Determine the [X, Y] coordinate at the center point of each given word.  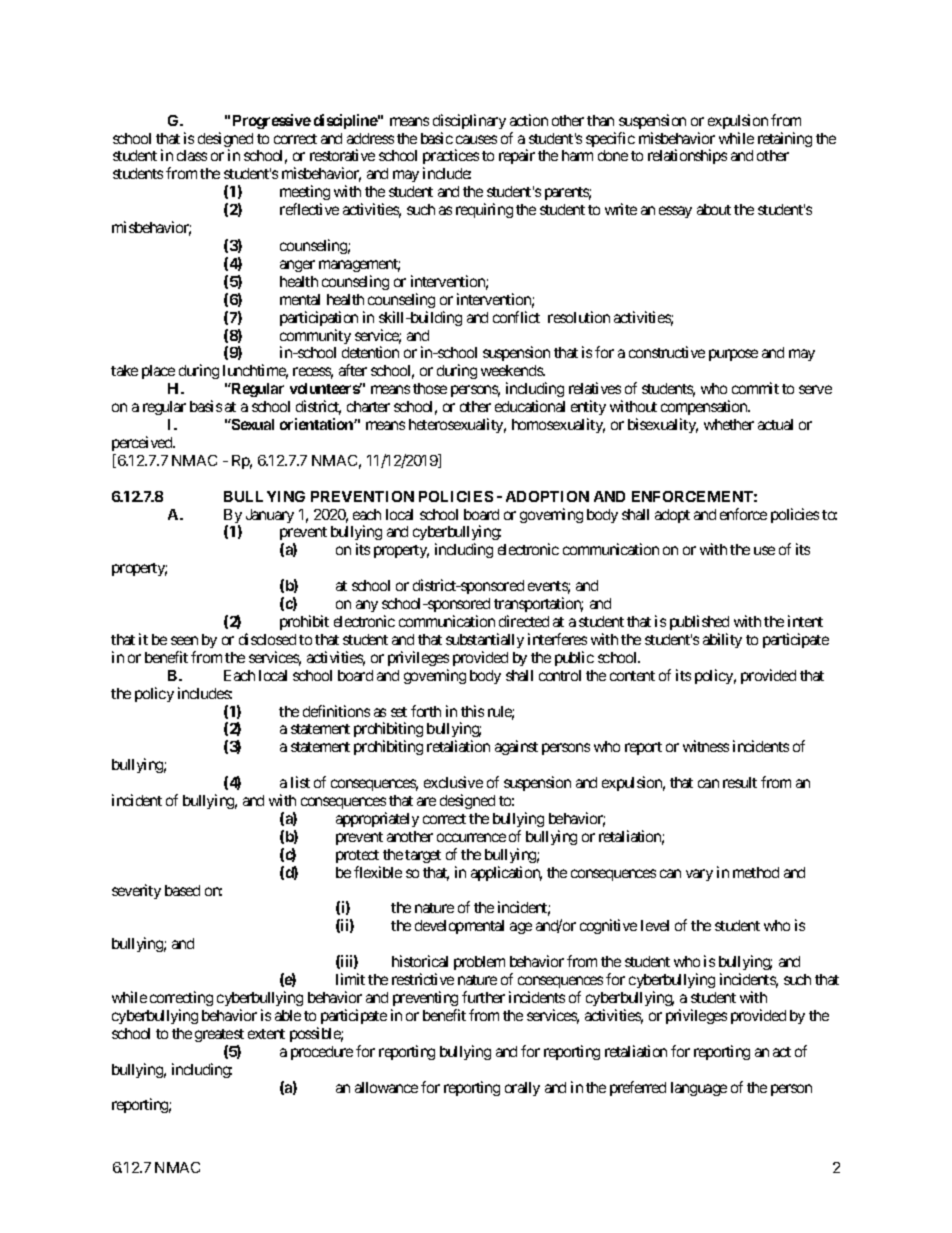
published [699, 622]
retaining [785, 139]
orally [522, 1089]
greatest [219, 1035]
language [699, 1089]
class [192, 155]
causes [476, 139]
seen [184, 640]
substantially [485, 640]
